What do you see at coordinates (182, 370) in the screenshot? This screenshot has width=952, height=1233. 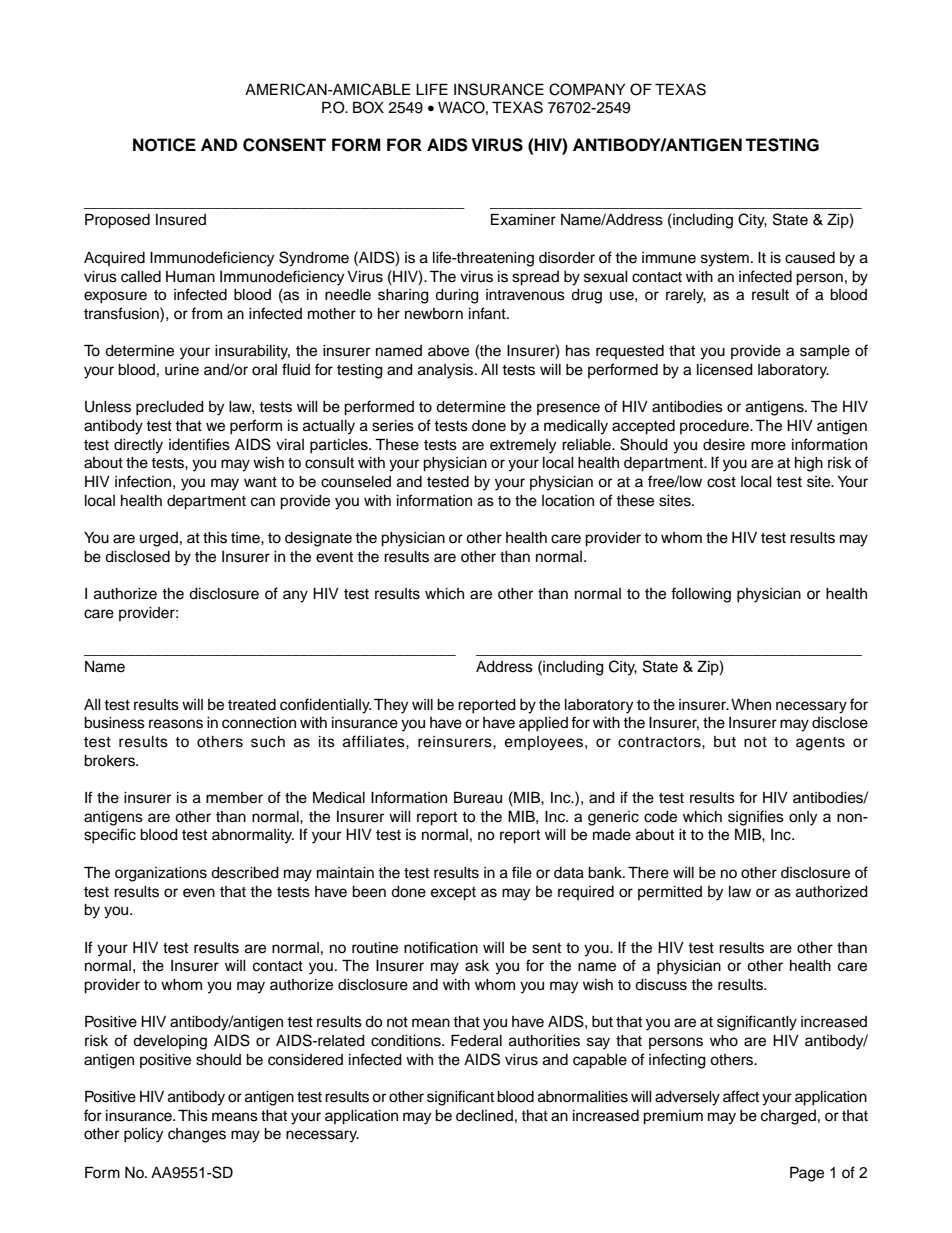 I see `urine` at bounding box center [182, 370].
